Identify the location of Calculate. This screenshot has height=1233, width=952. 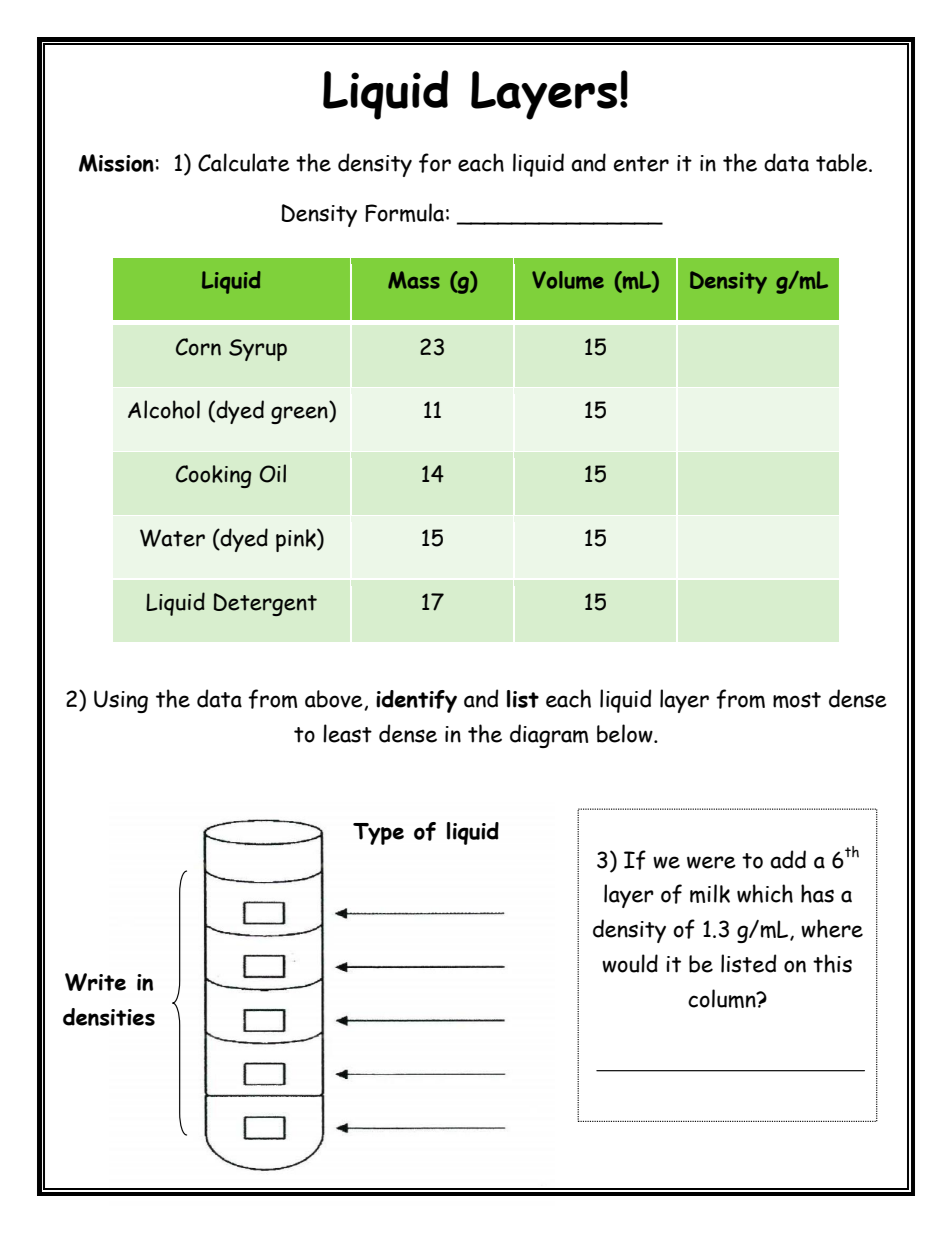
(244, 162).
